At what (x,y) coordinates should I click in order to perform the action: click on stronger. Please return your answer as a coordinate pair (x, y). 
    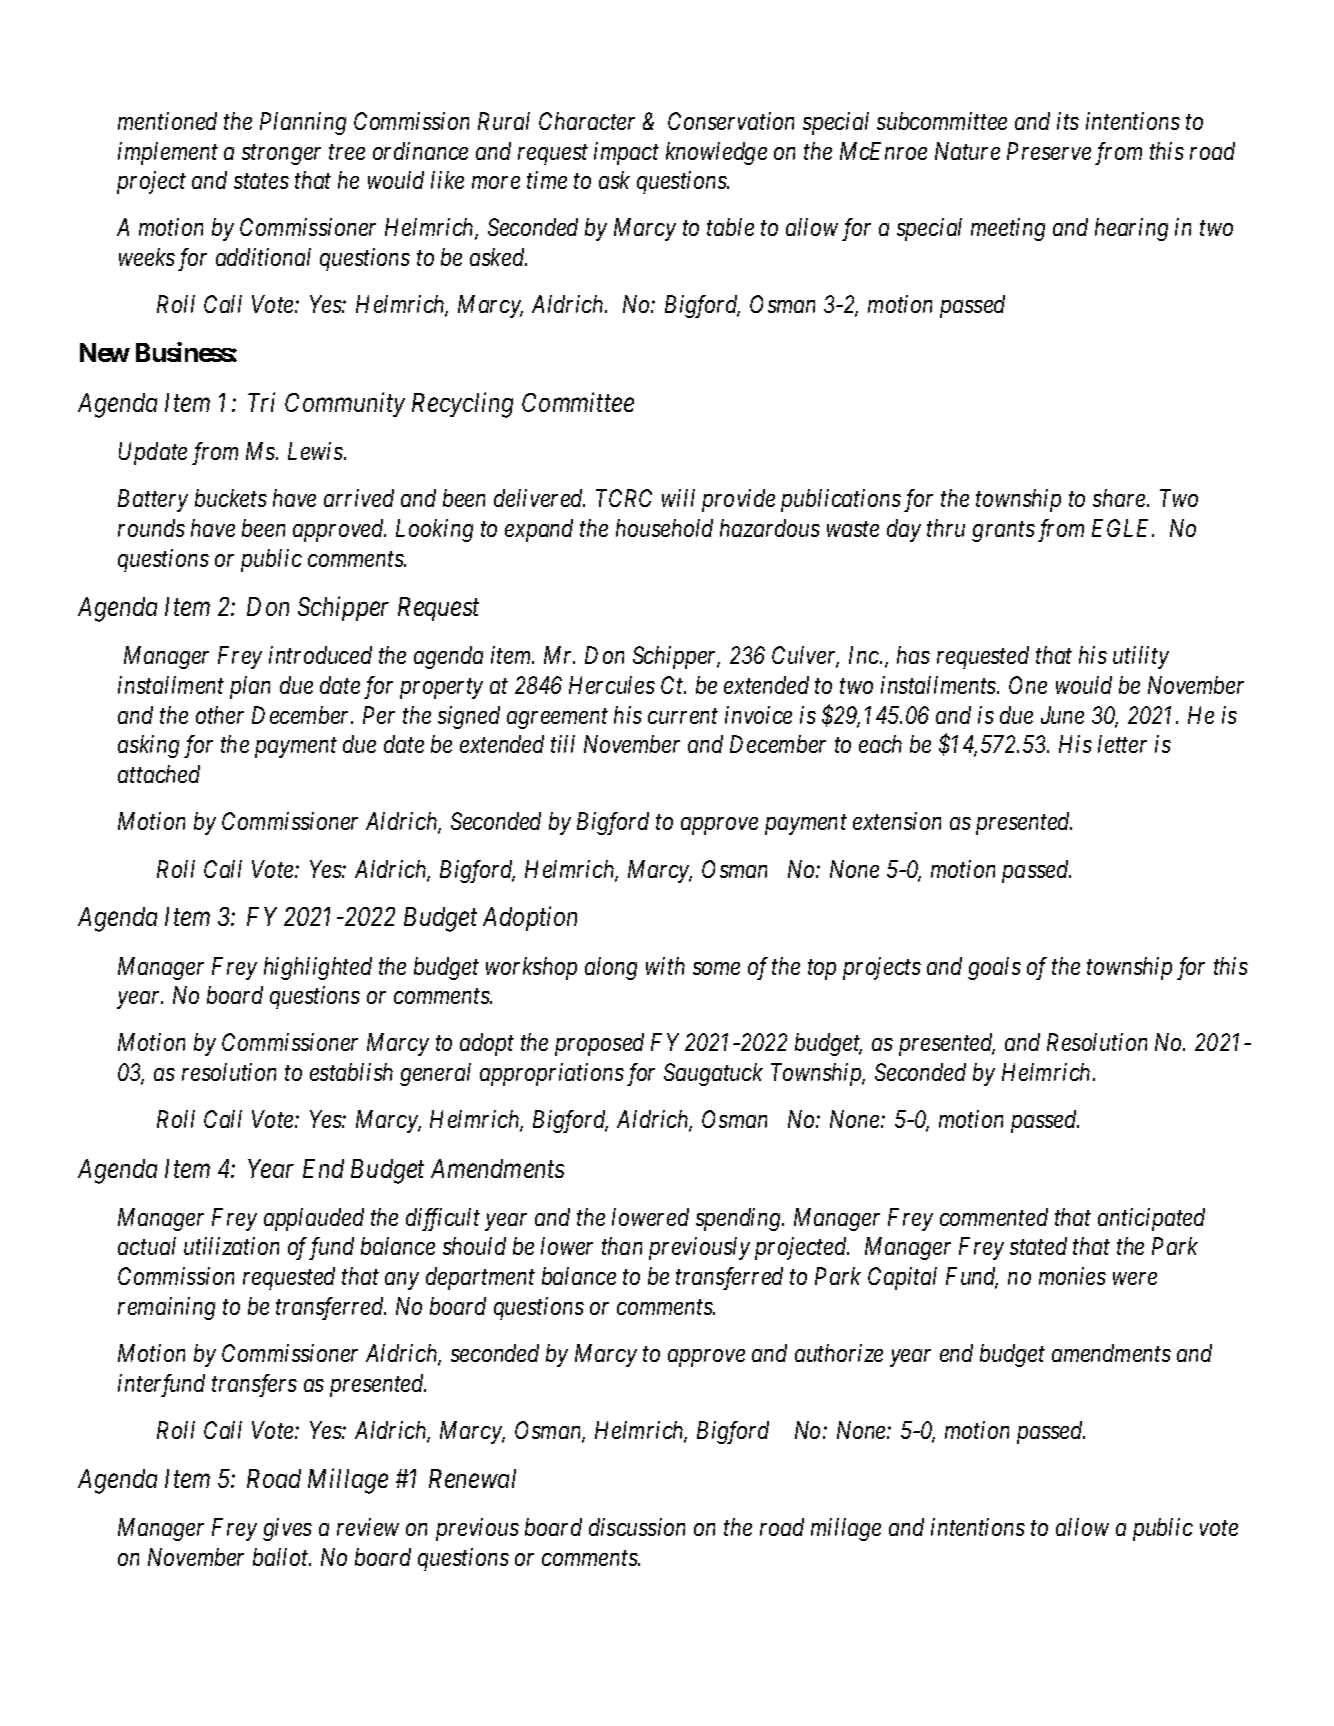
    Looking at the image, I should click on (281, 154).
